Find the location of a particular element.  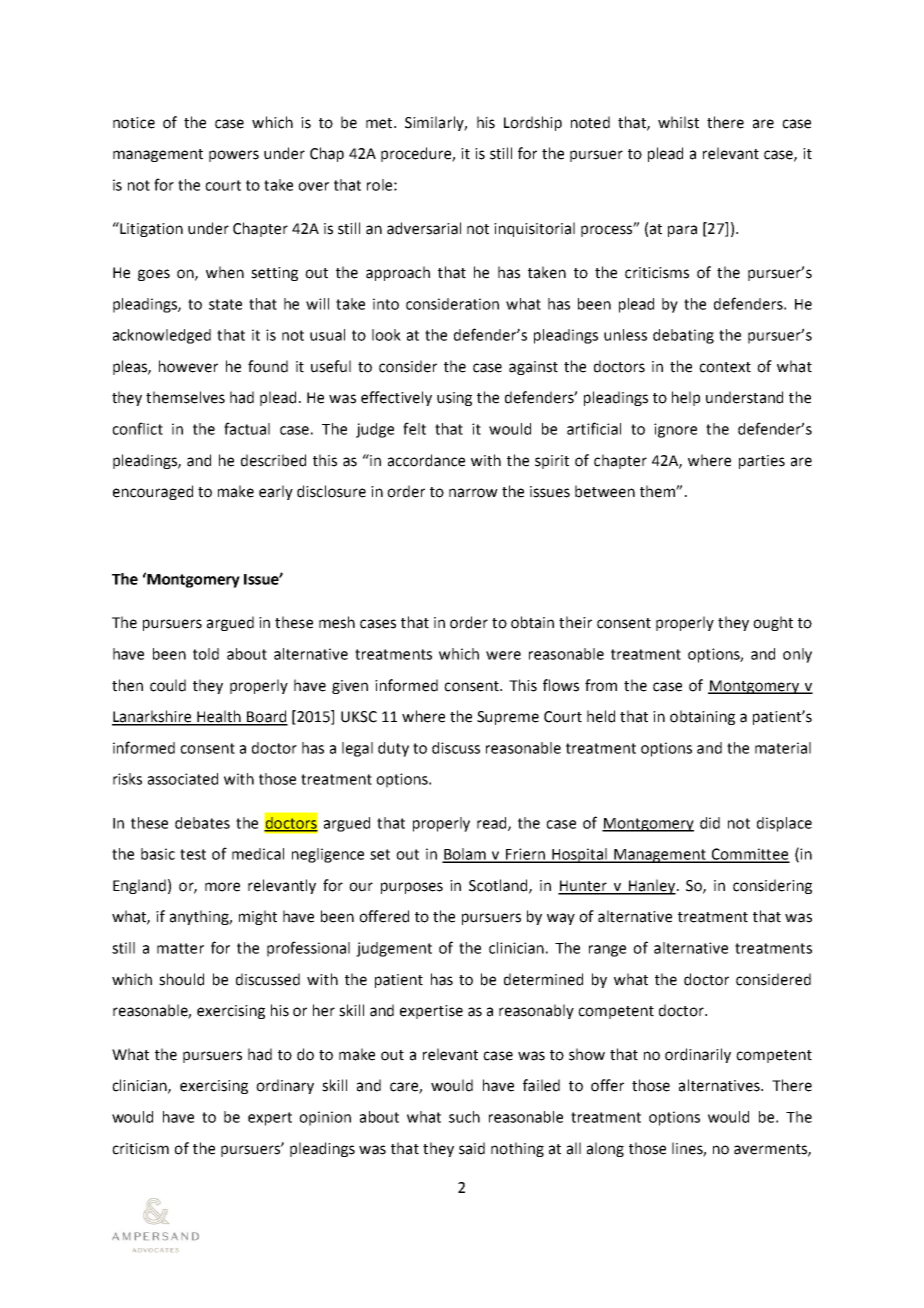

however is located at coordinates (188, 366).
